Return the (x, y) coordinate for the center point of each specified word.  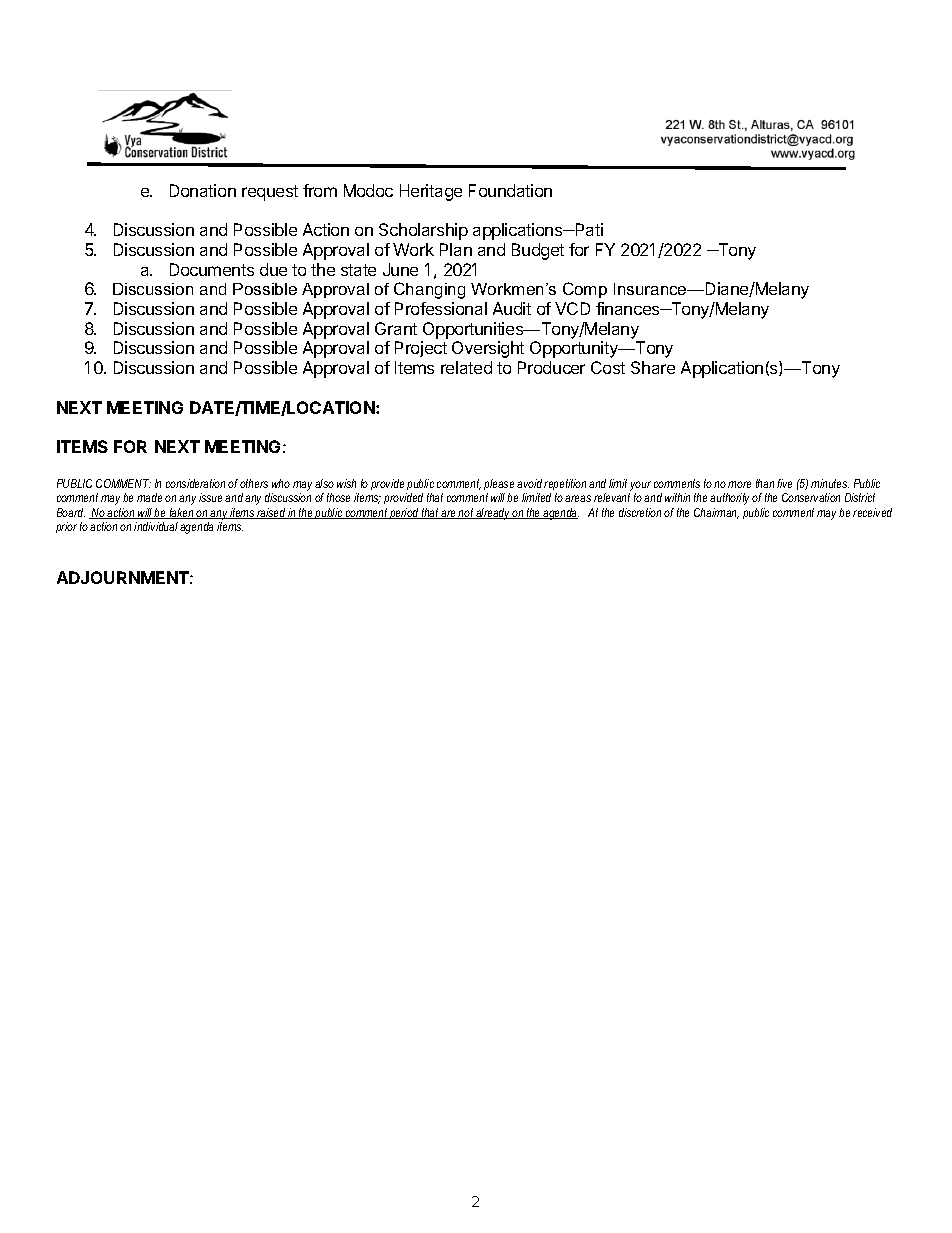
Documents (212, 269)
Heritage (431, 192)
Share (653, 367)
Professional (441, 308)
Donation (203, 190)
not (466, 513)
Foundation (510, 190)
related (466, 367)
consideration (195, 483)
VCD (572, 308)
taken (181, 513)
